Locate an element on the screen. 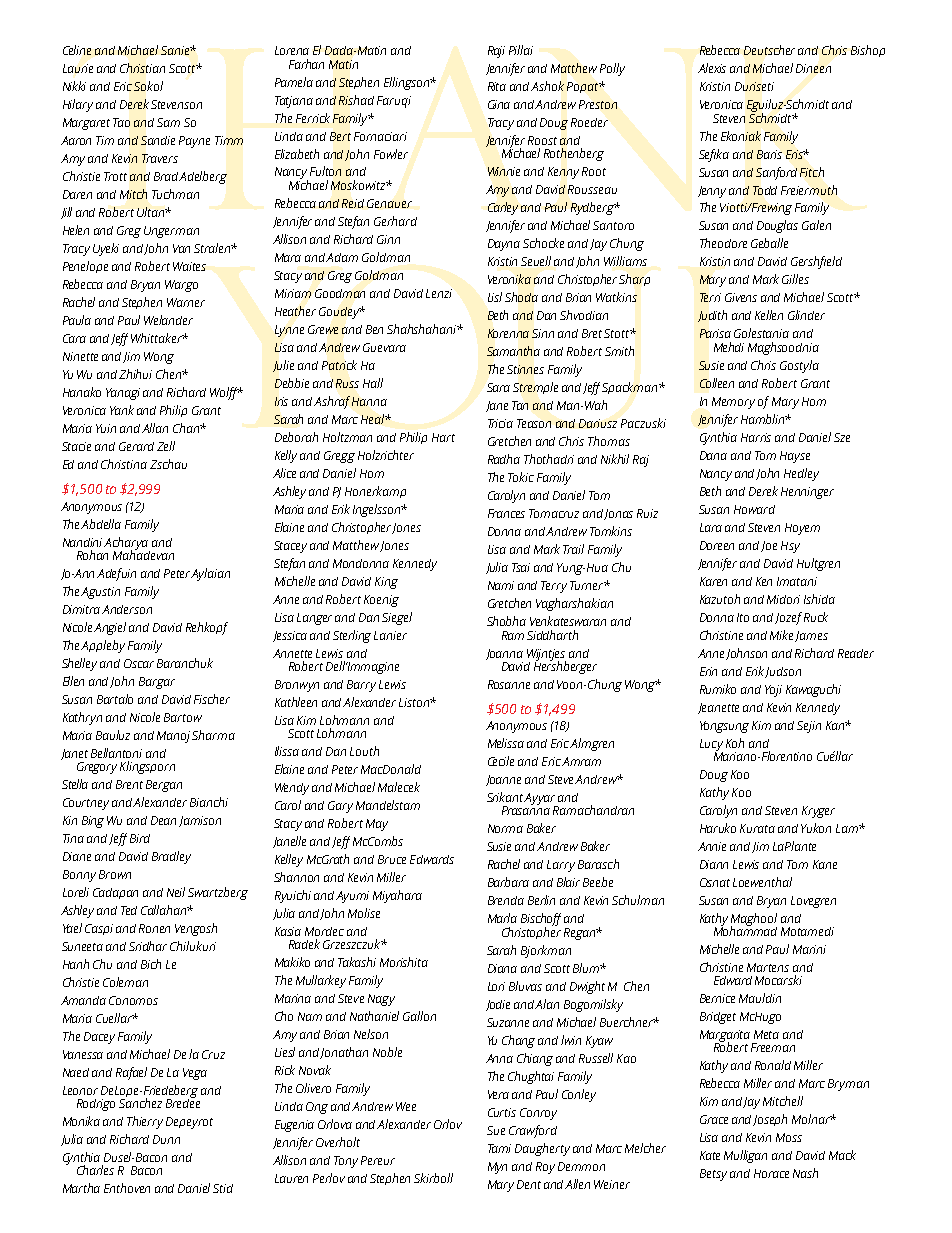  Deutscher is located at coordinates (769, 50).
